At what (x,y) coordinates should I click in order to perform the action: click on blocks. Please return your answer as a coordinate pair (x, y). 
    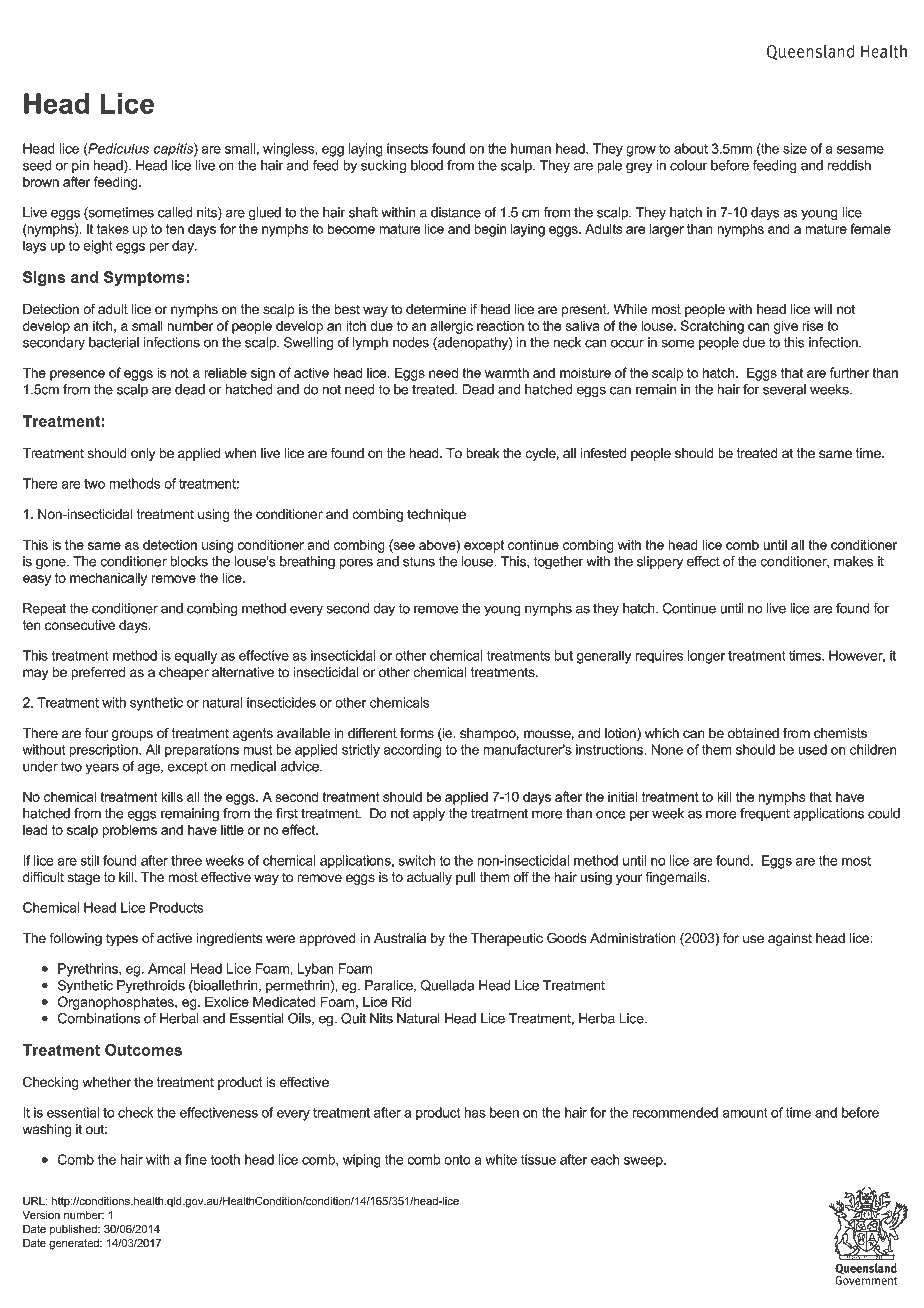
    Looking at the image, I should click on (189, 561).
